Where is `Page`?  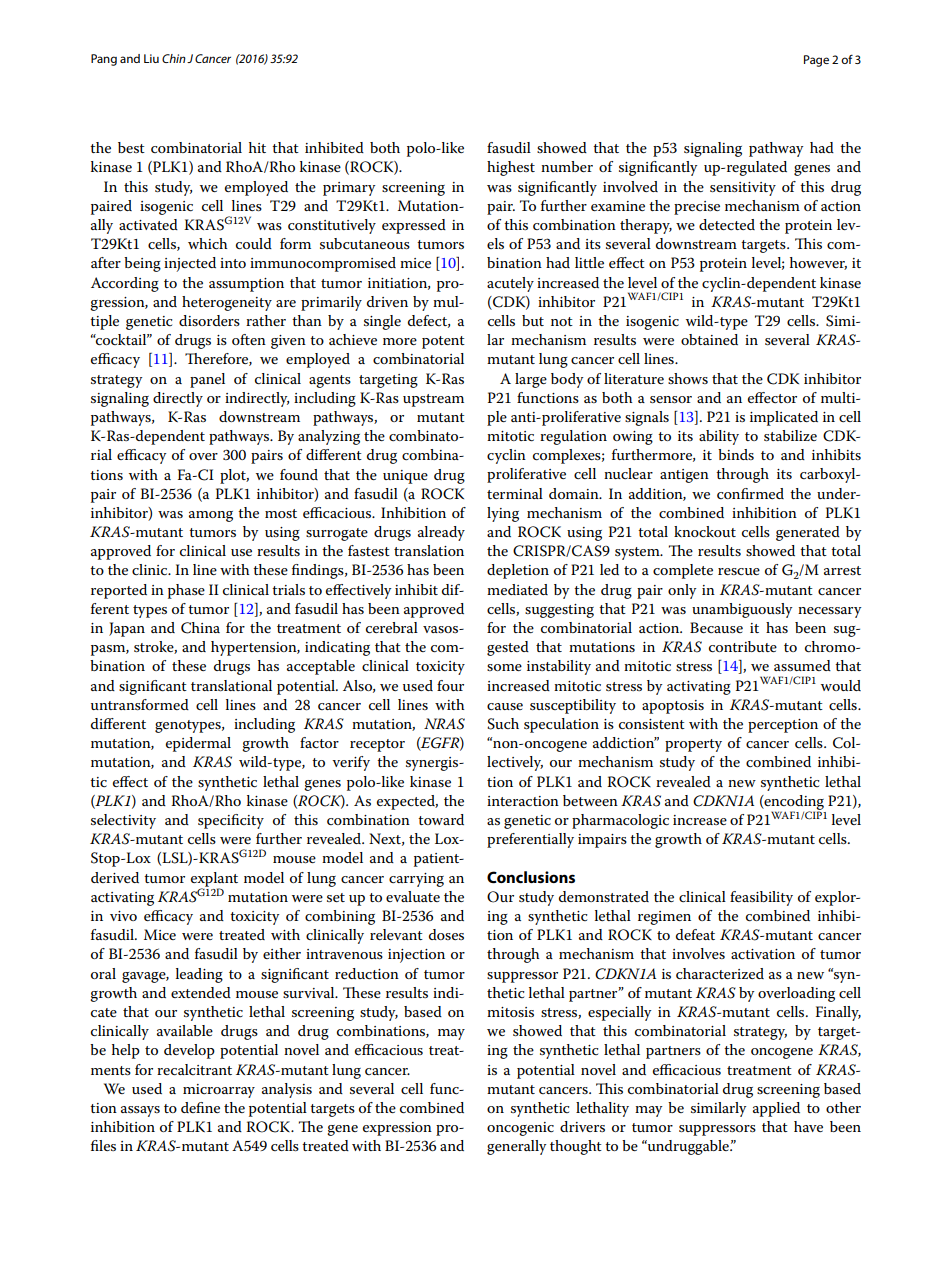
Page is located at coordinates (816, 61).
